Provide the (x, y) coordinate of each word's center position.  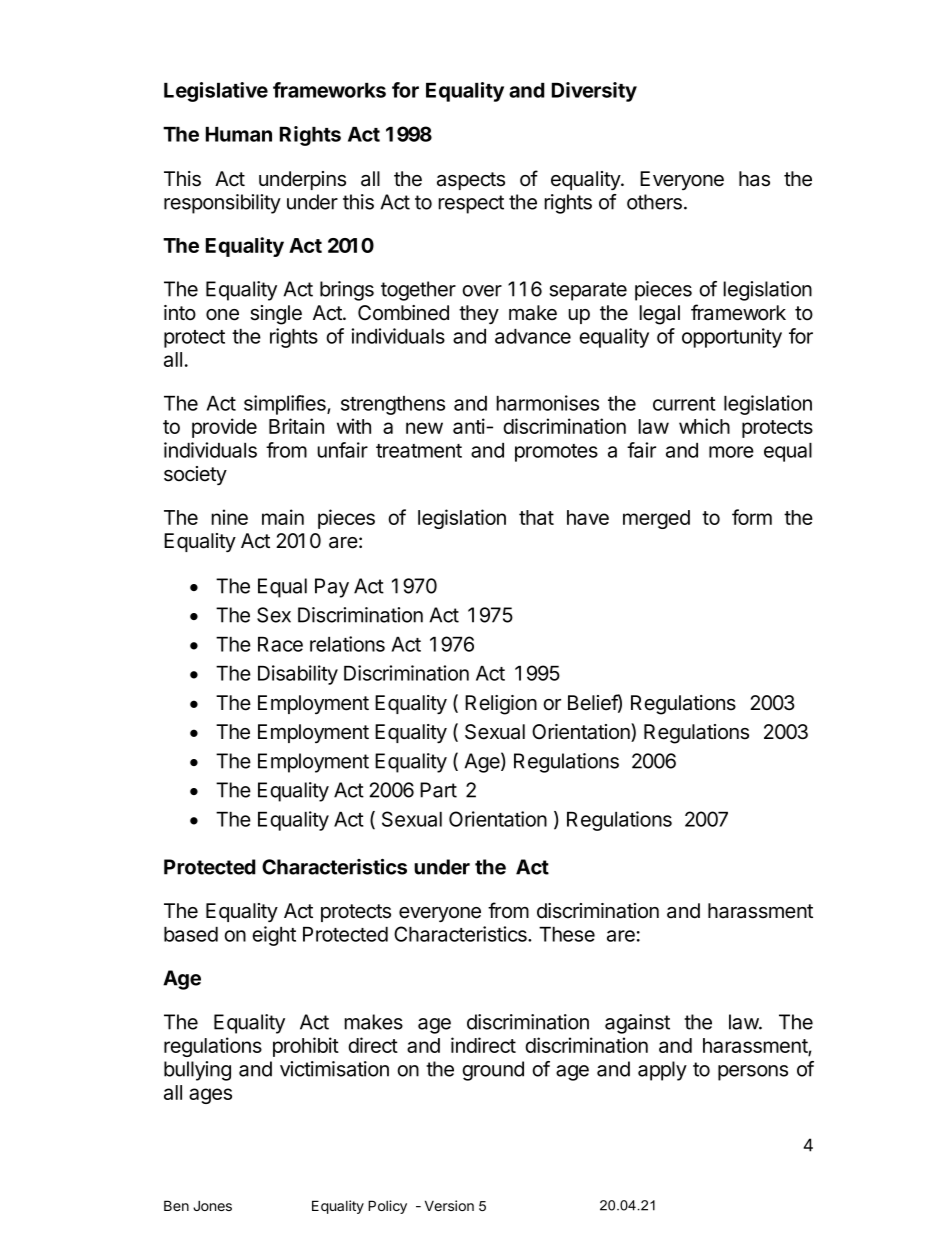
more (731, 452)
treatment (419, 451)
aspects (471, 181)
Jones (212, 1206)
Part (438, 790)
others (654, 202)
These (567, 934)
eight (274, 936)
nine (229, 517)
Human (239, 134)
